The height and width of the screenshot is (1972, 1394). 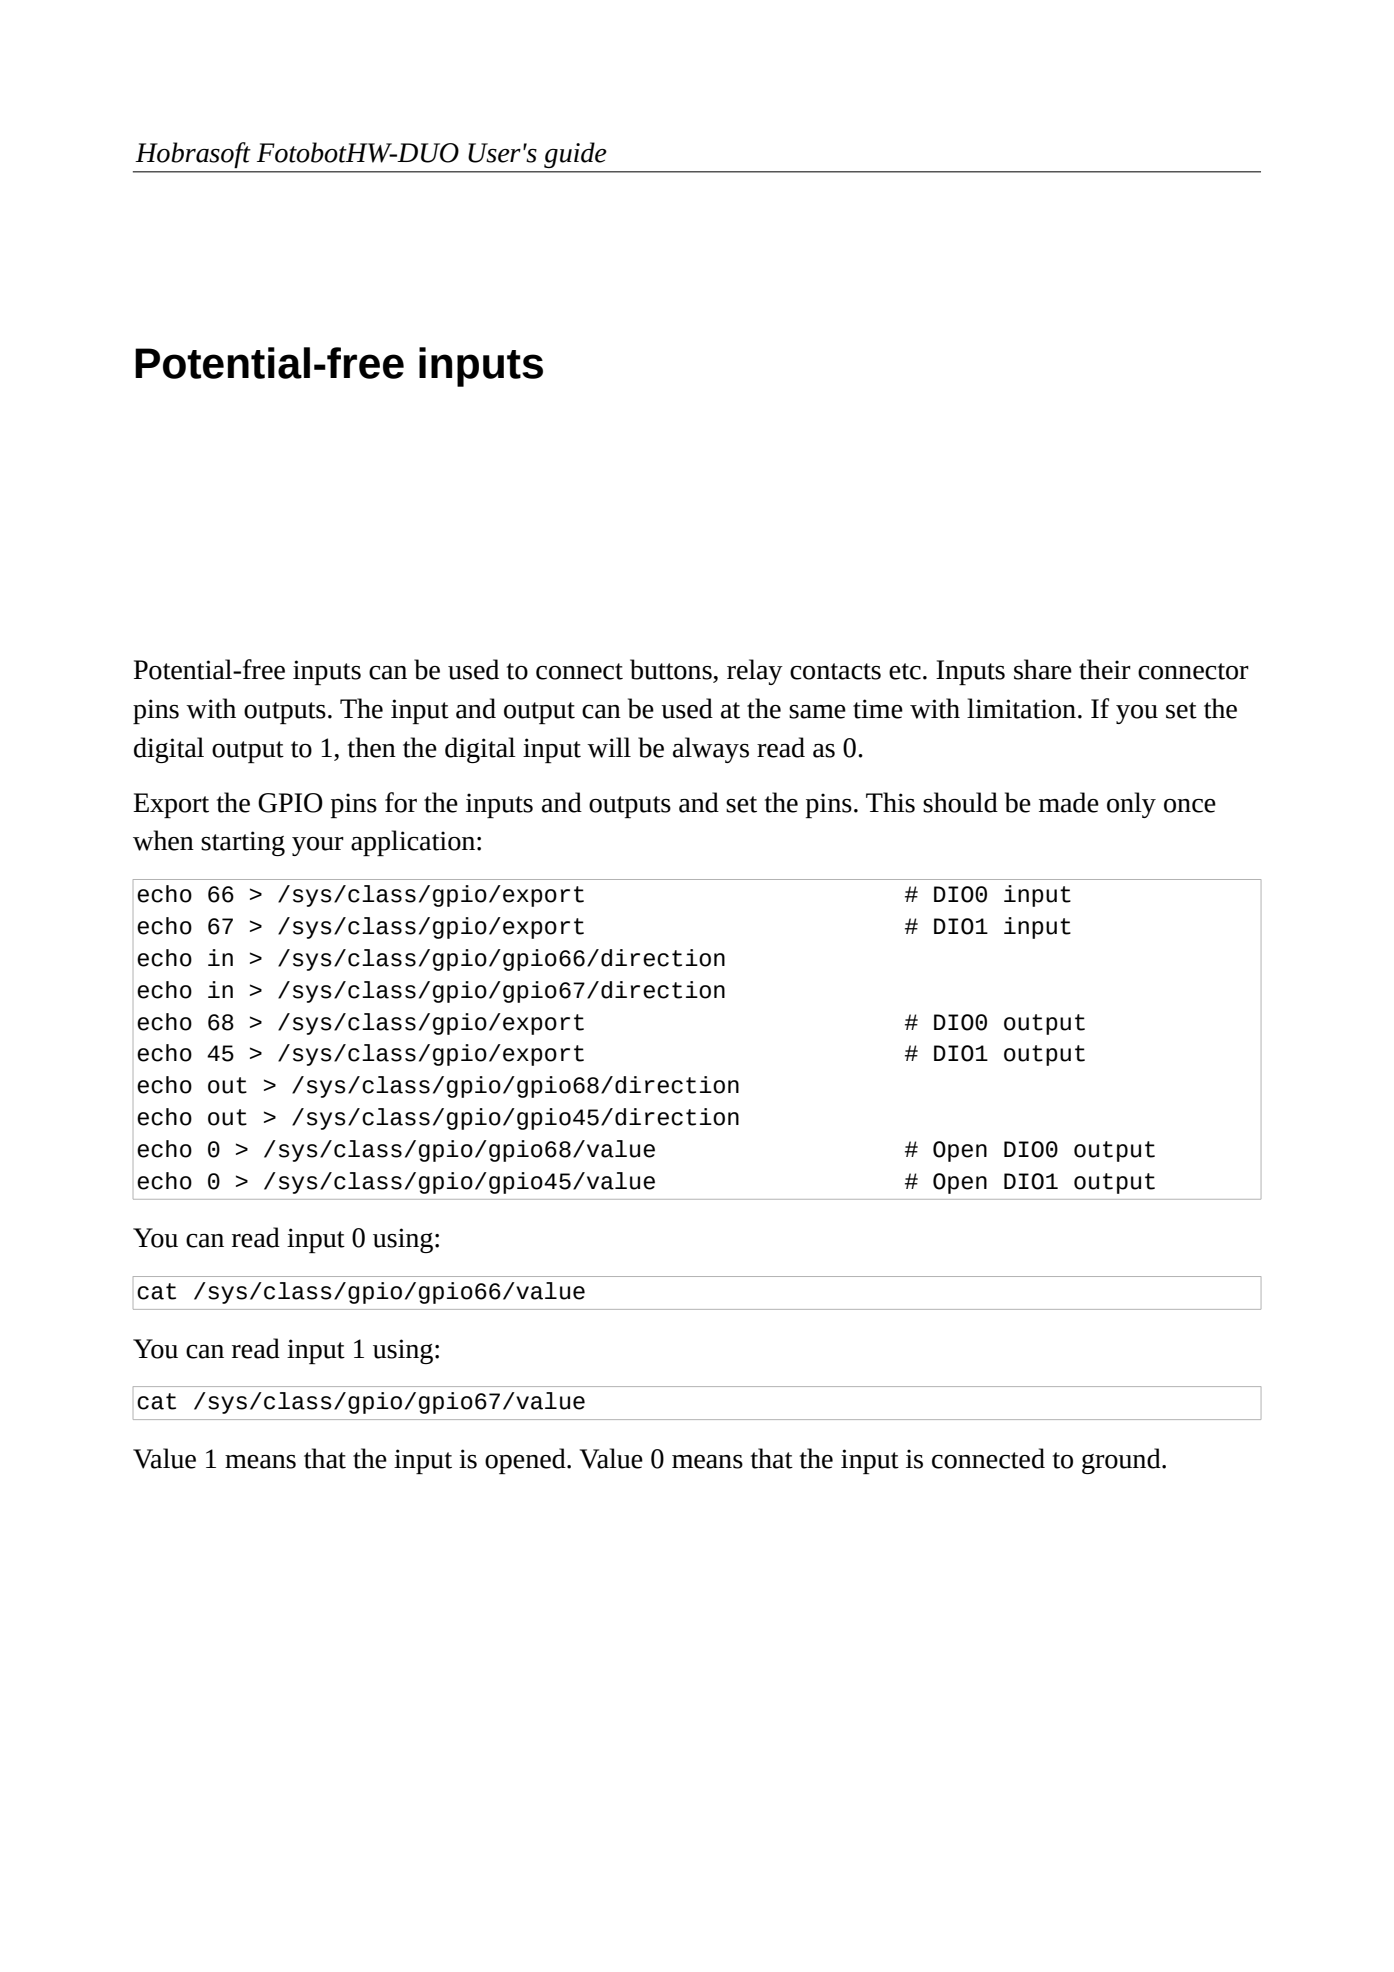 What do you see at coordinates (372, 747) in the screenshot?
I see `then` at bounding box center [372, 747].
